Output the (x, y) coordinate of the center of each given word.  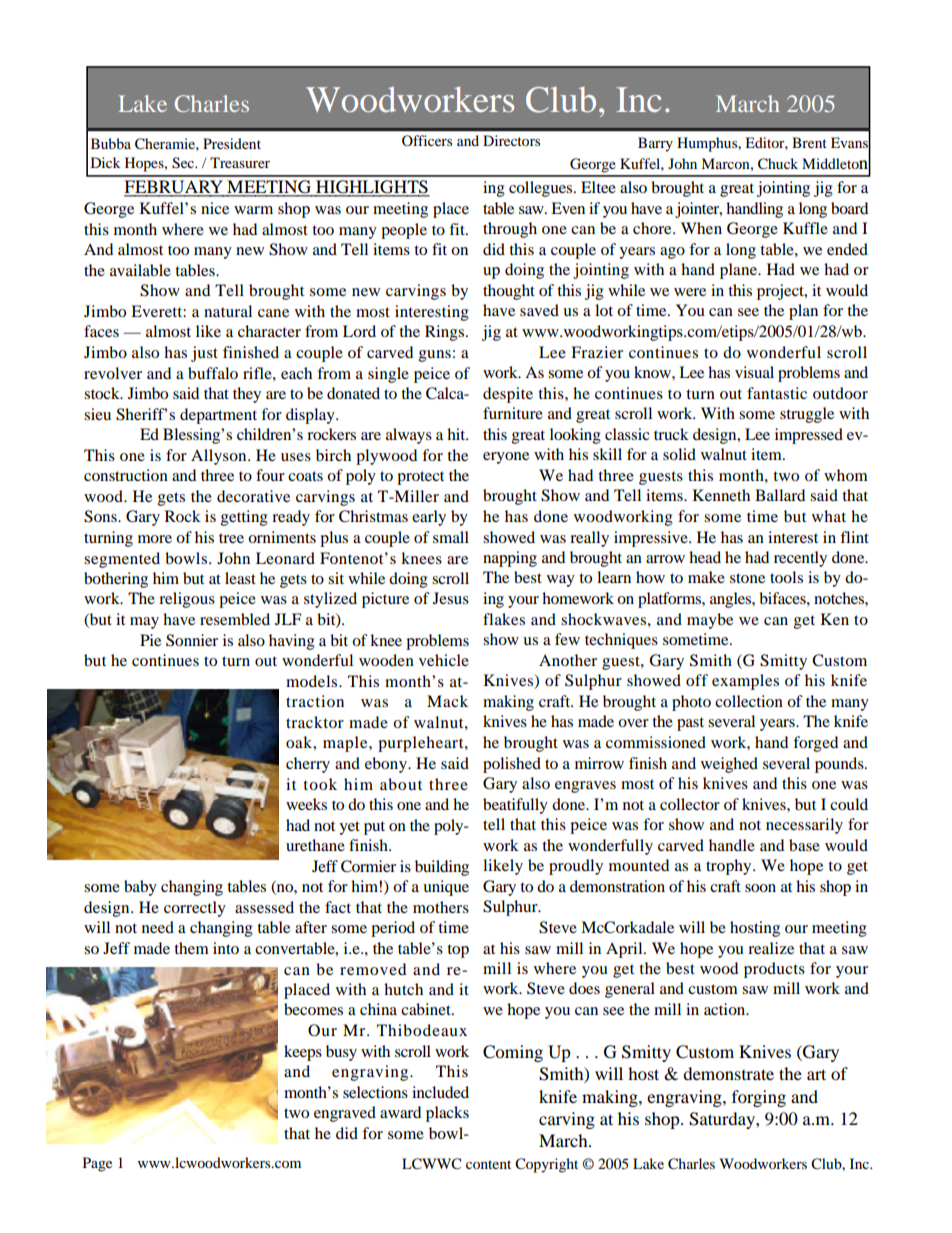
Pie (150, 640)
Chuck (778, 164)
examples (745, 682)
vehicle (444, 660)
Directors (511, 140)
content (488, 1164)
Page (97, 1164)
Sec (184, 163)
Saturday (723, 1120)
